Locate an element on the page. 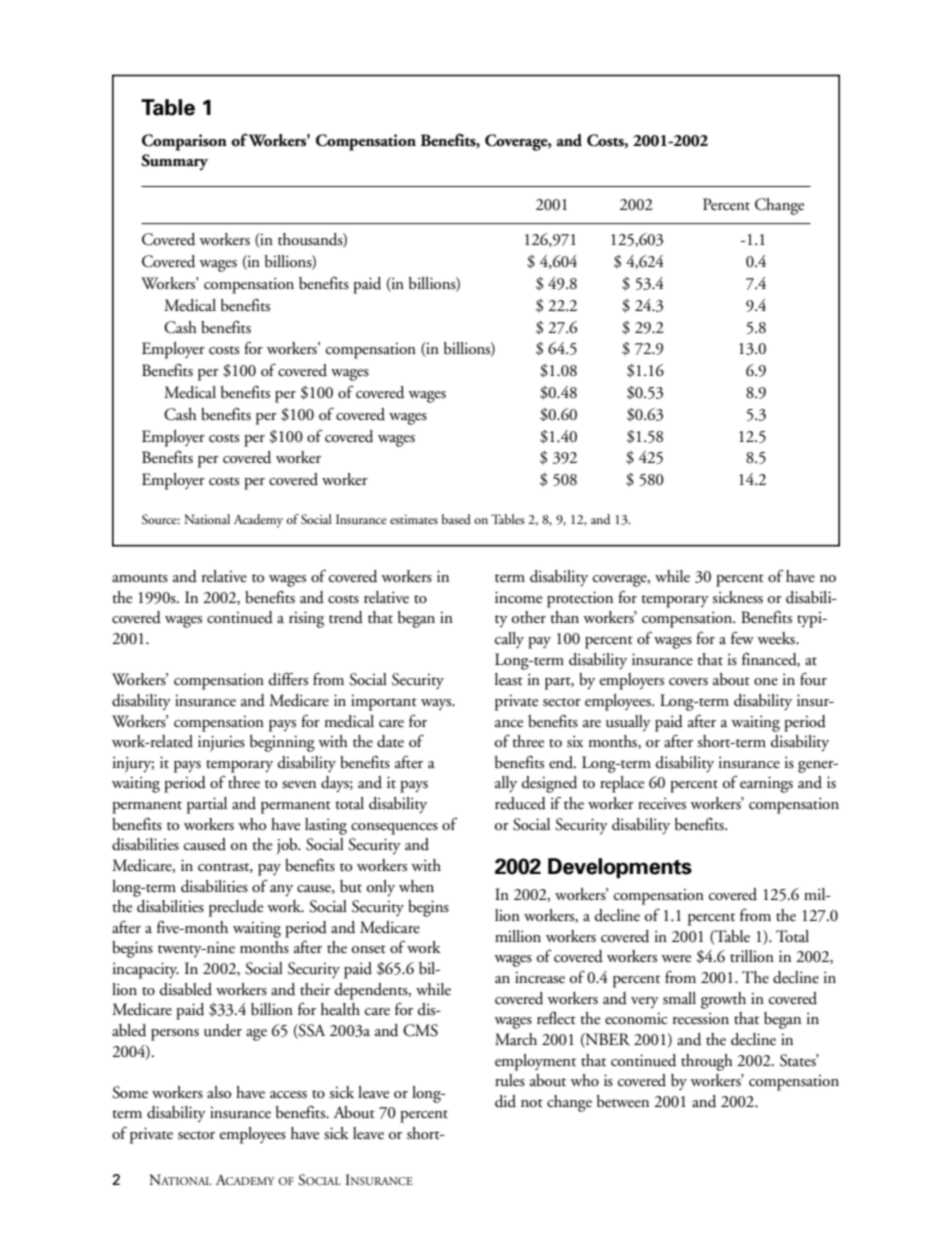  through is located at coordinates (707, 1062).
